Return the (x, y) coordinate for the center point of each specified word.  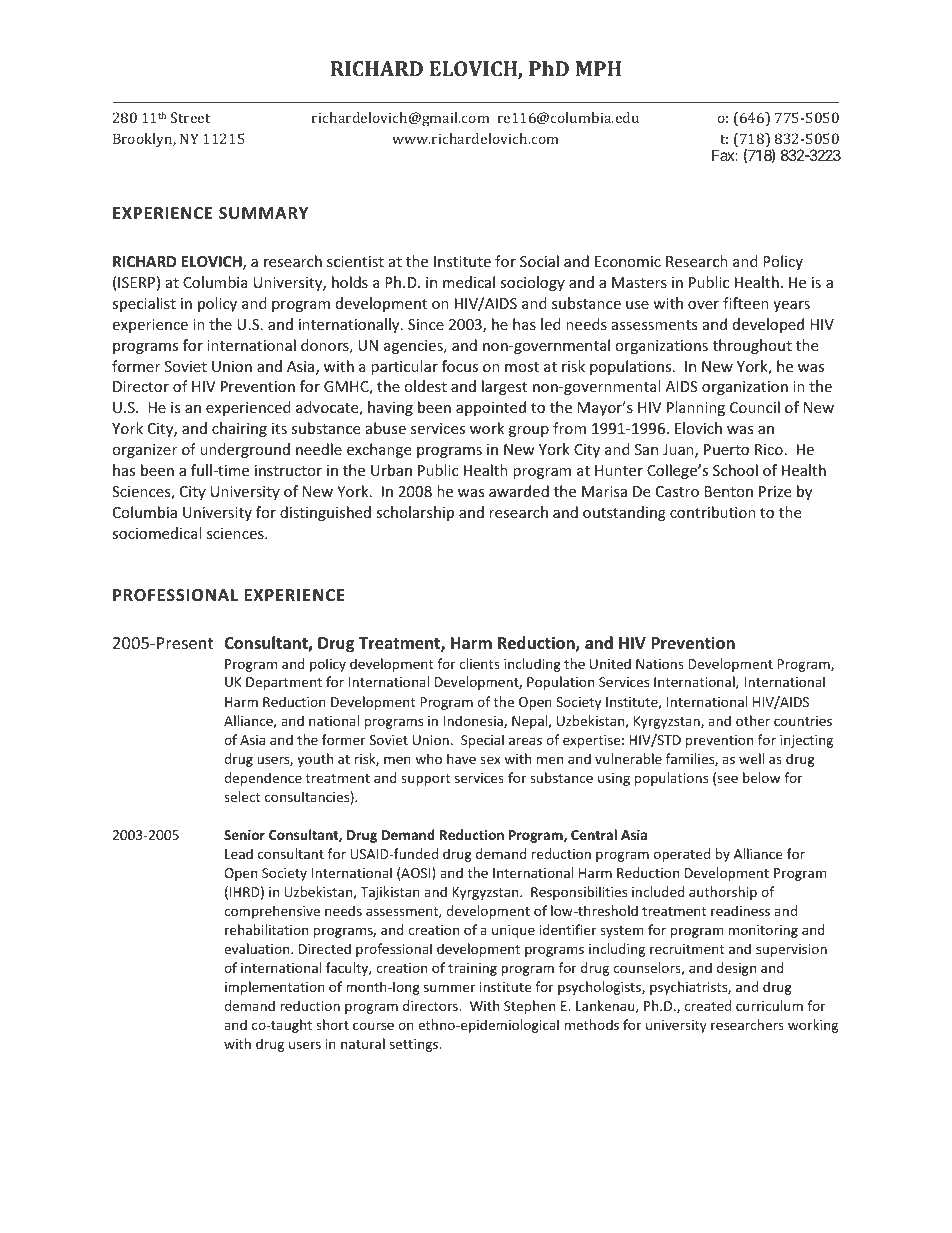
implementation (275, 988)
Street (190, 117)
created (707, 1005)
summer (449, 988)
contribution (713, 512)
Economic (628, 261)
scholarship (415, 513)
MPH (598, 68)
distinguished (325, 513)
